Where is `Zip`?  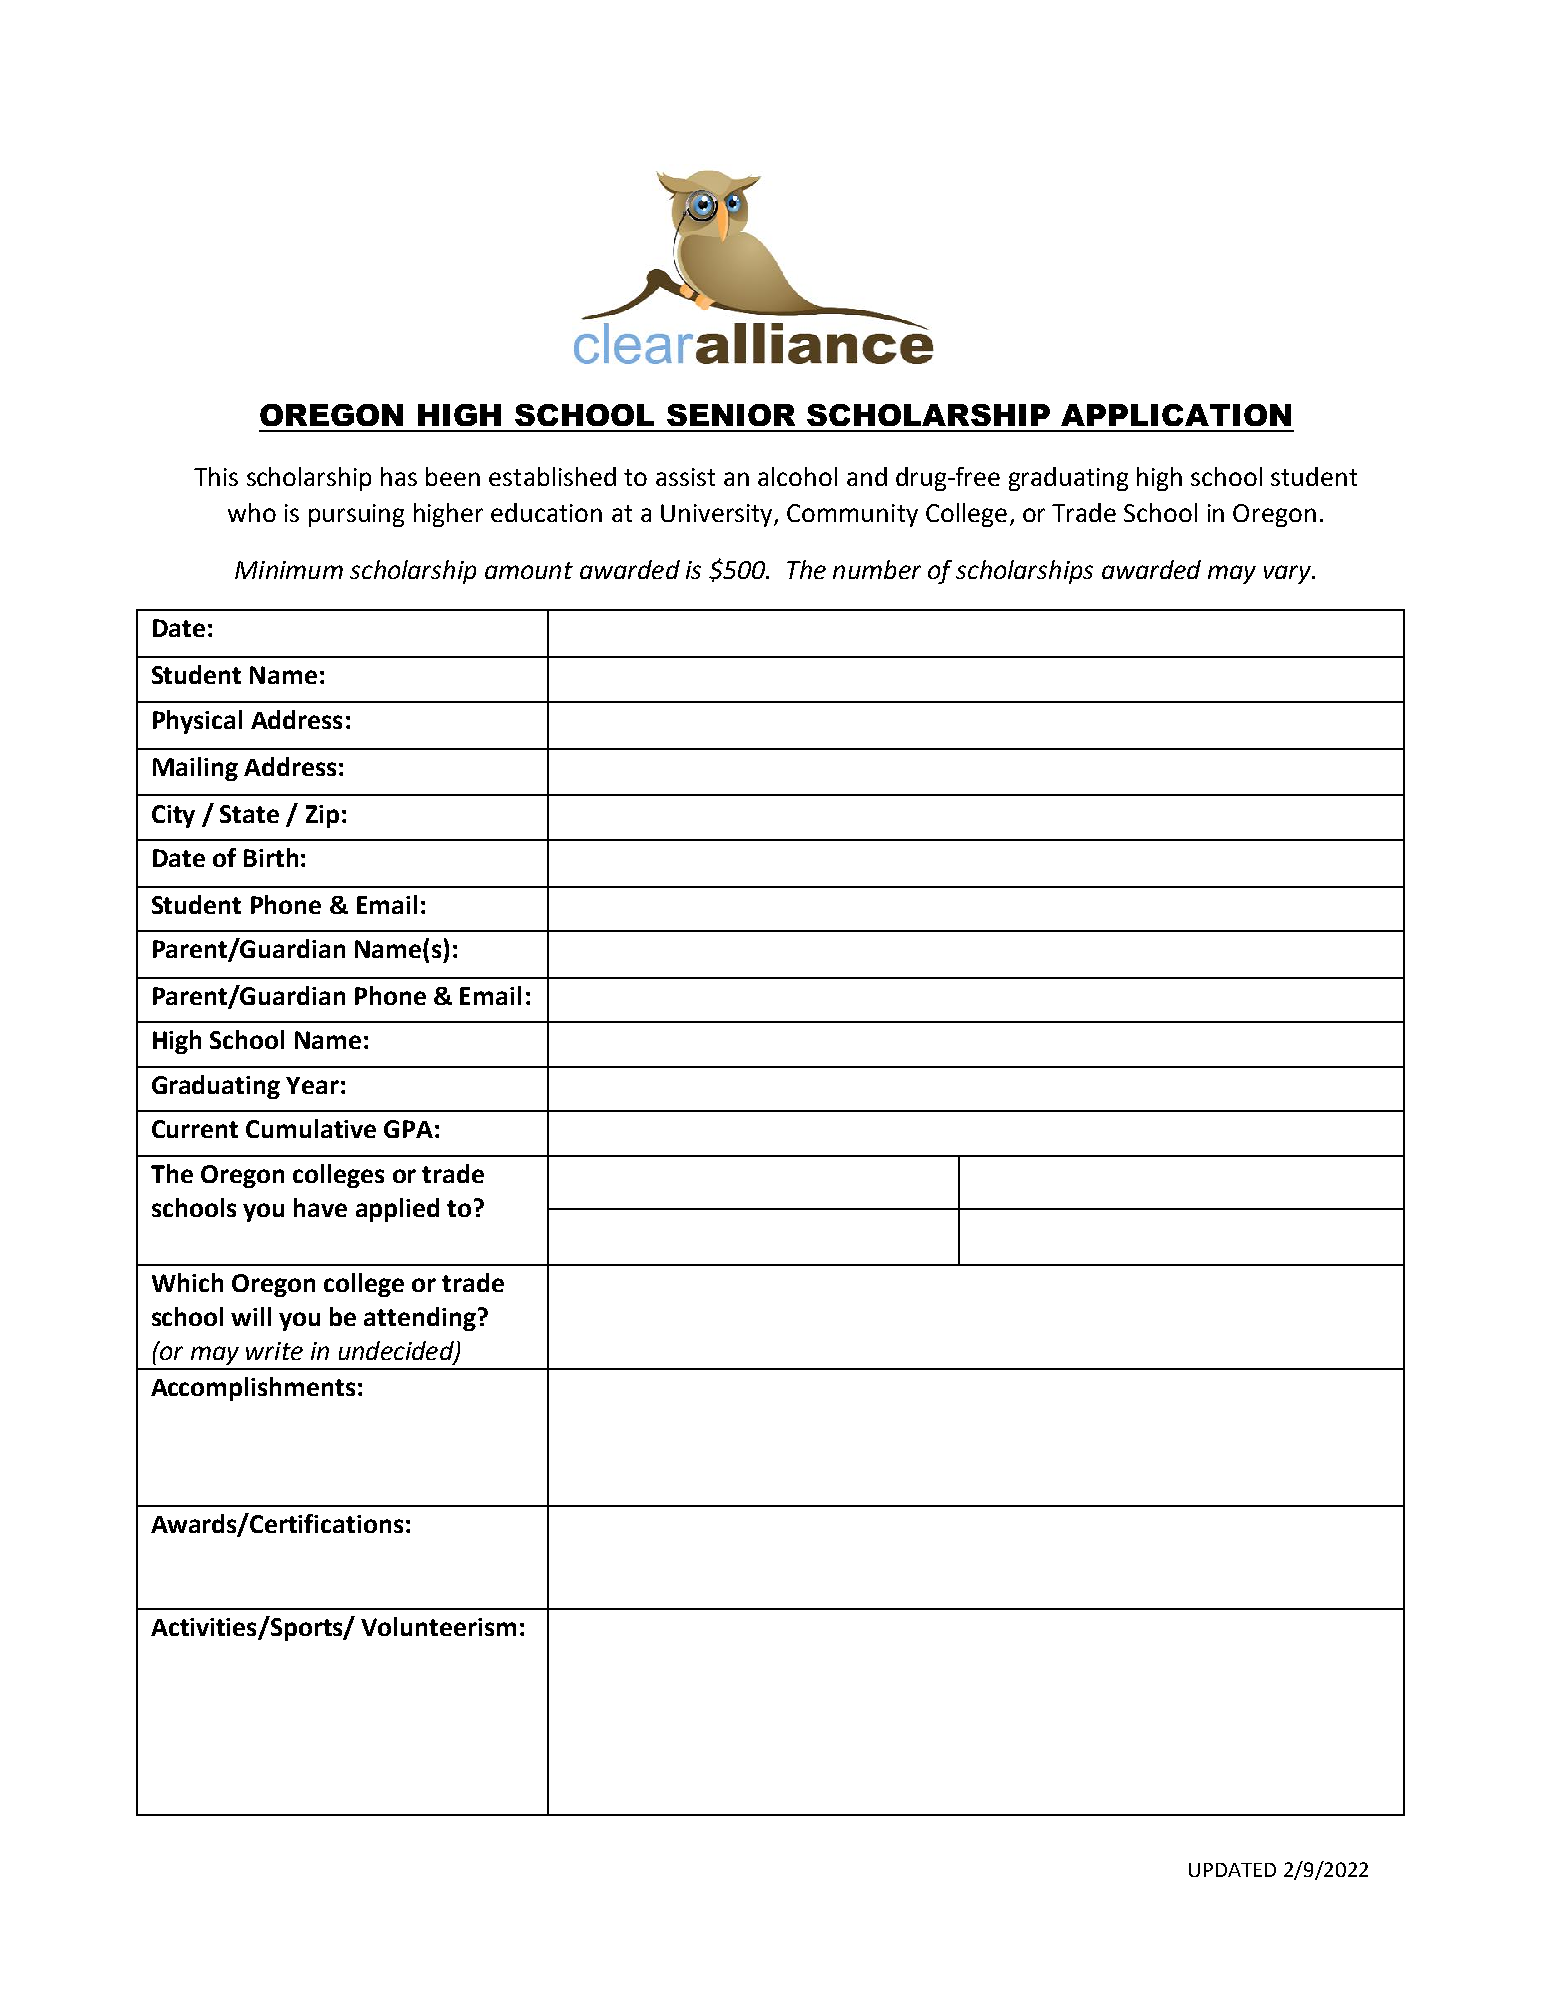 Zip is located at coordinates (322, 816).
